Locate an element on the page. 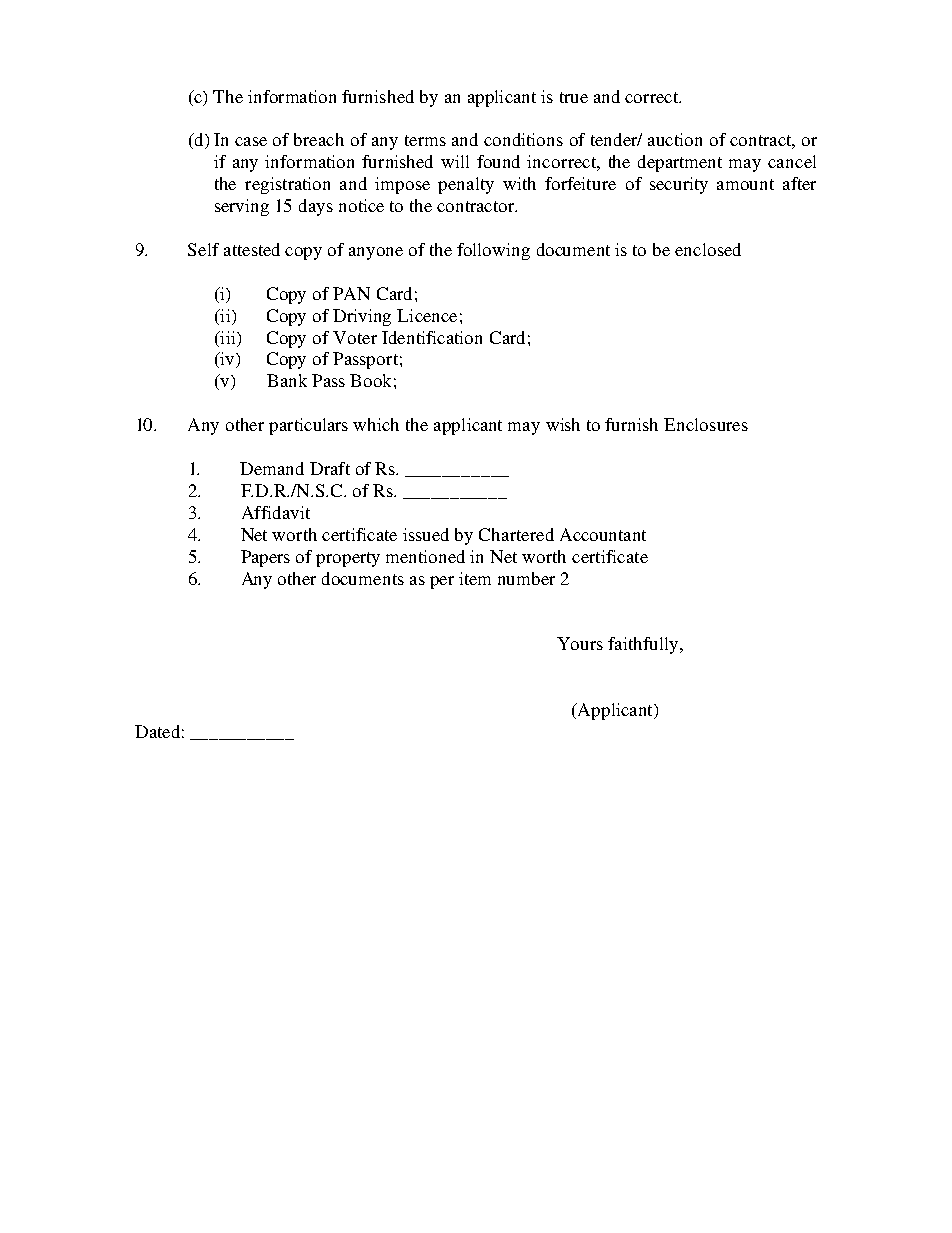 The height and width of the image is (1233, 952). Identification is located at coordinates (432, 337).
